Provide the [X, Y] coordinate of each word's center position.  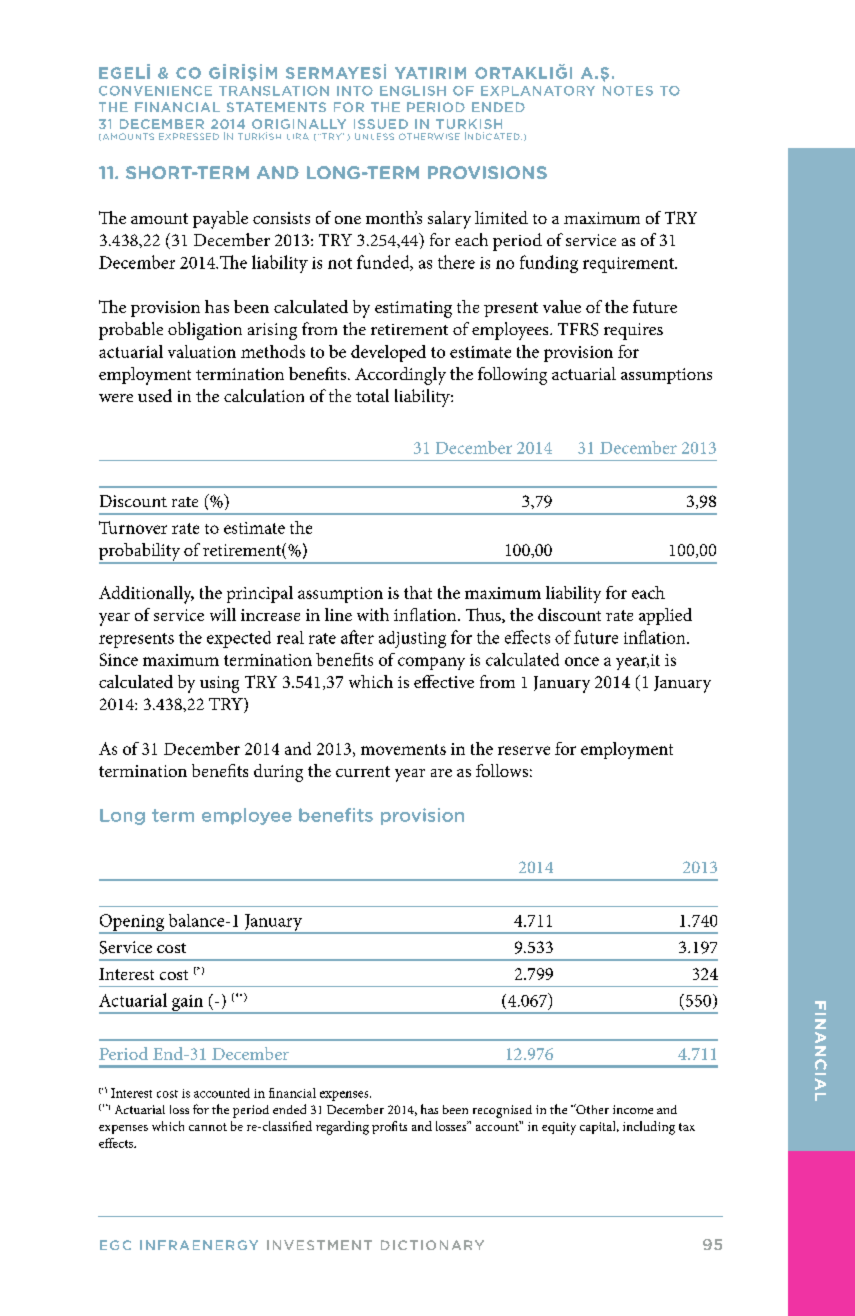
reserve [524, 750]
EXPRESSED [189, 136]
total [372, 395]
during [278, 773]
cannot [208, 1127]
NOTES [628, 91]
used [155, 395]
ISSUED [381, 124]
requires [633, 331]
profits [389, 1127]
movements [403, 749]
